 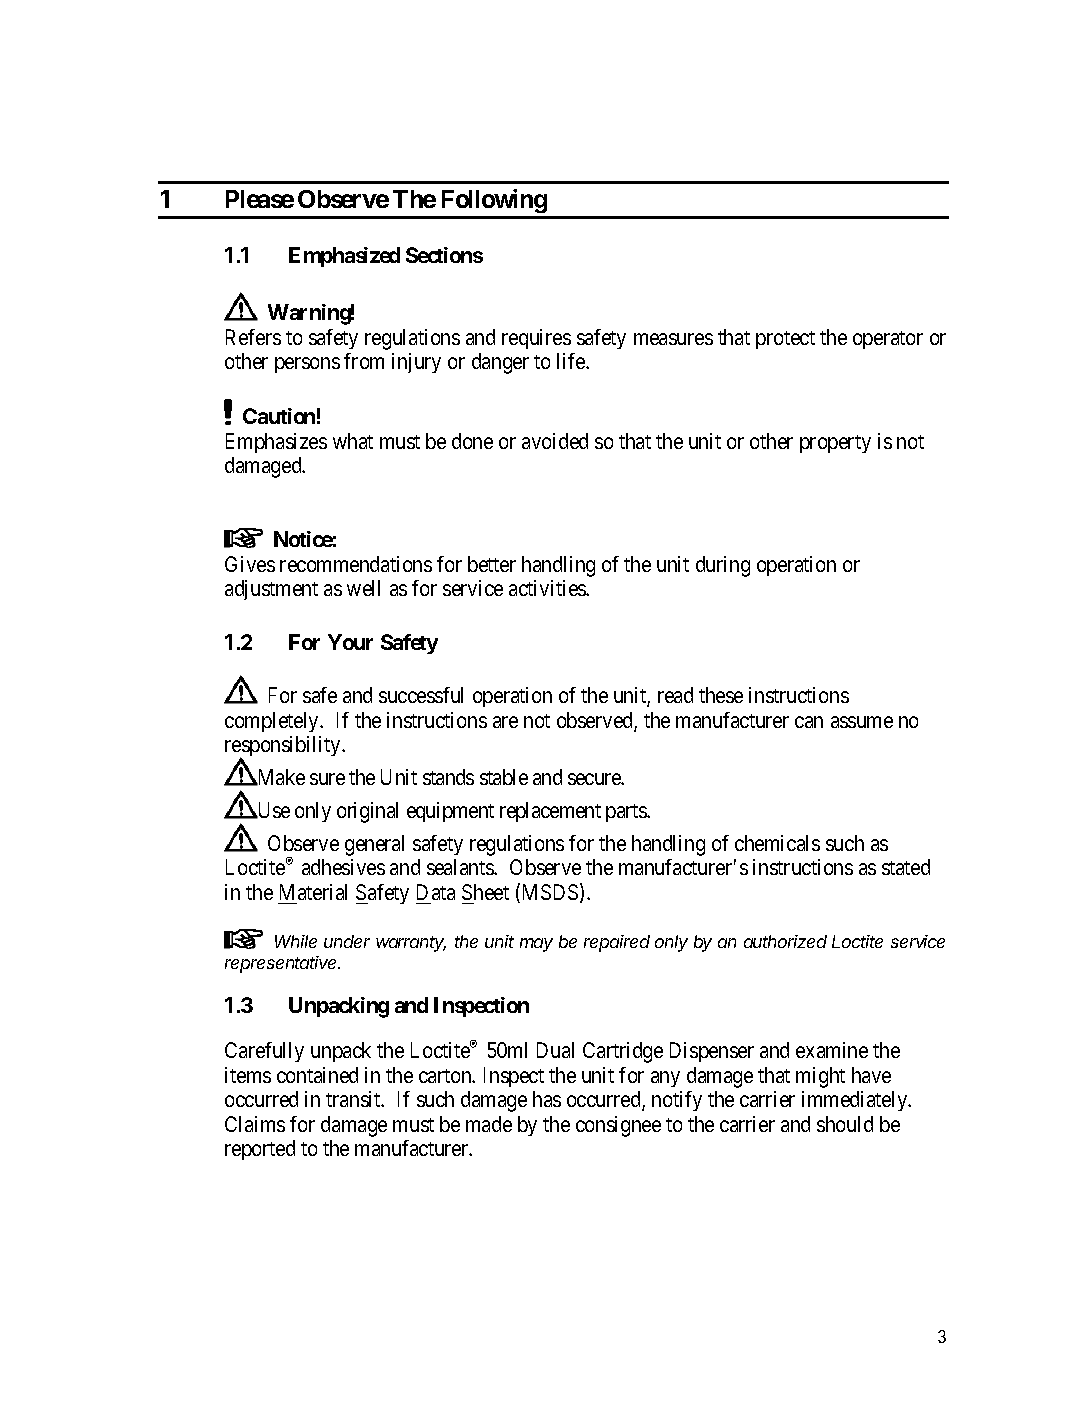 I want to click on requires, so click(x=536, y=339).
